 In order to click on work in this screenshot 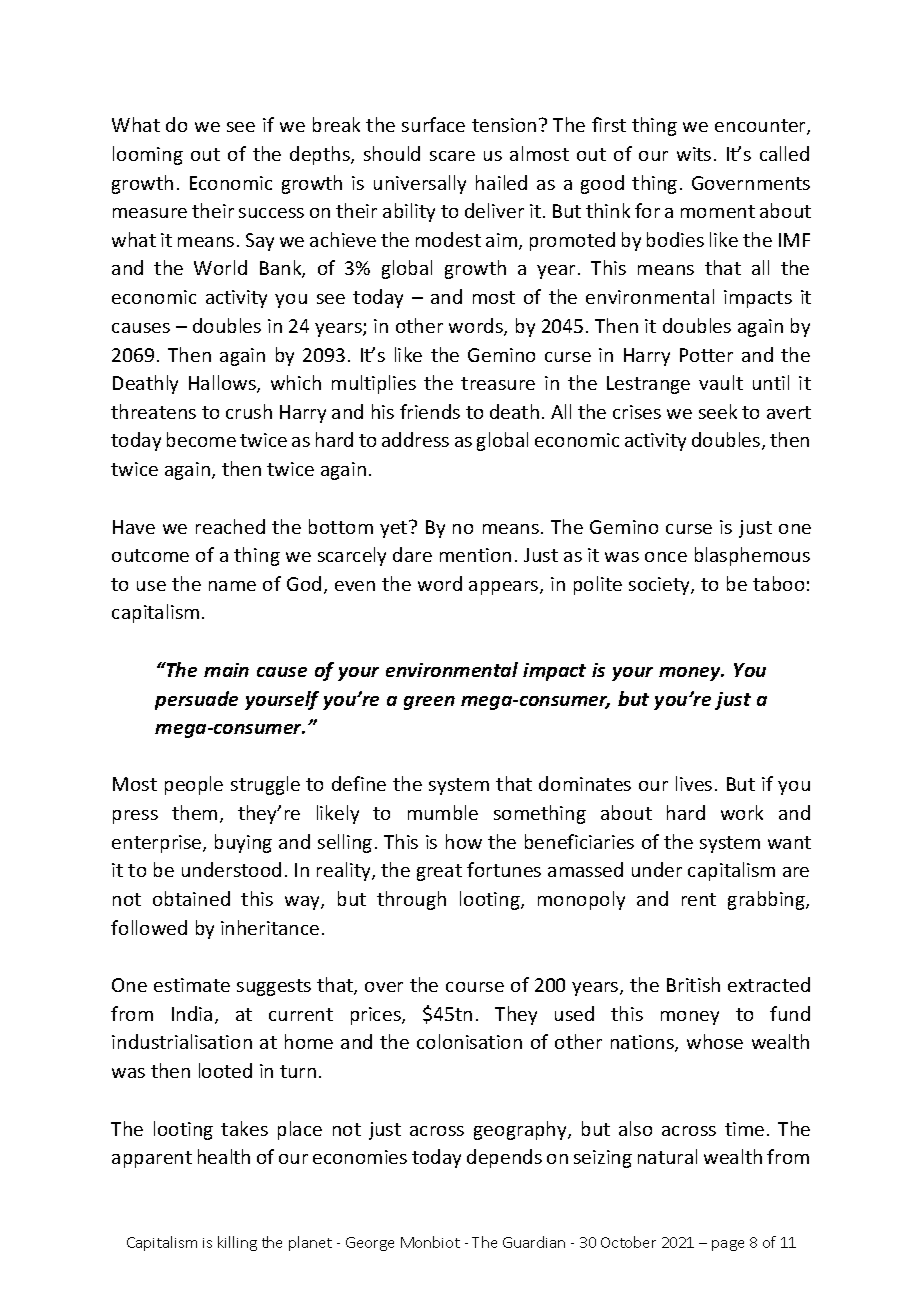, I will do `click(742, 812)`.
